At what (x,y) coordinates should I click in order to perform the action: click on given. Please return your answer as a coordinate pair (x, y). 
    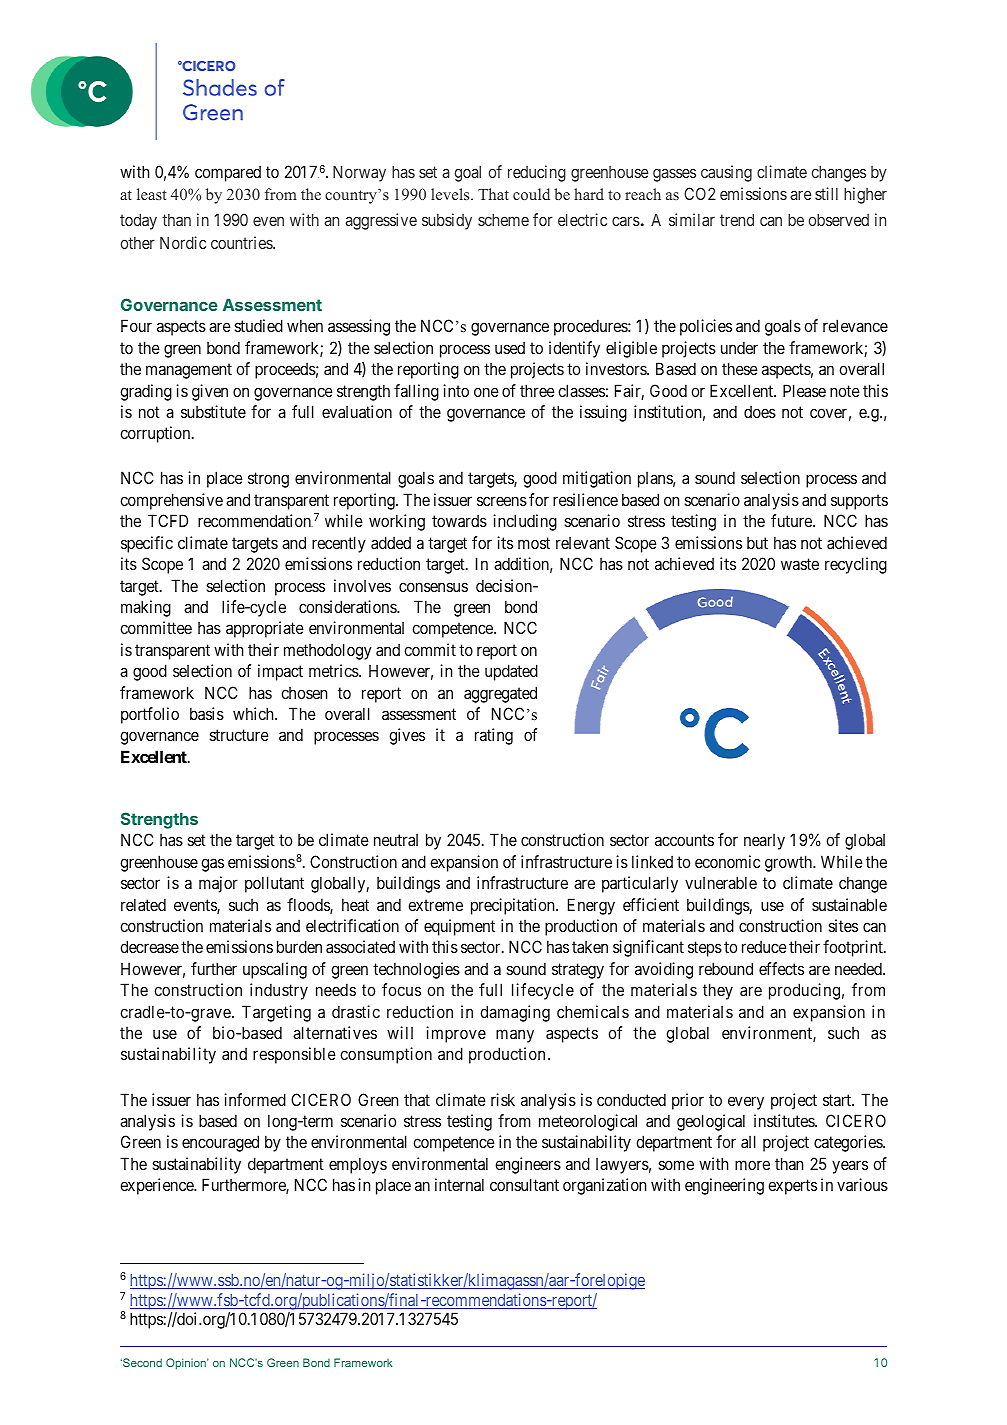
    Looking at the image, I should click on (210, 392).
